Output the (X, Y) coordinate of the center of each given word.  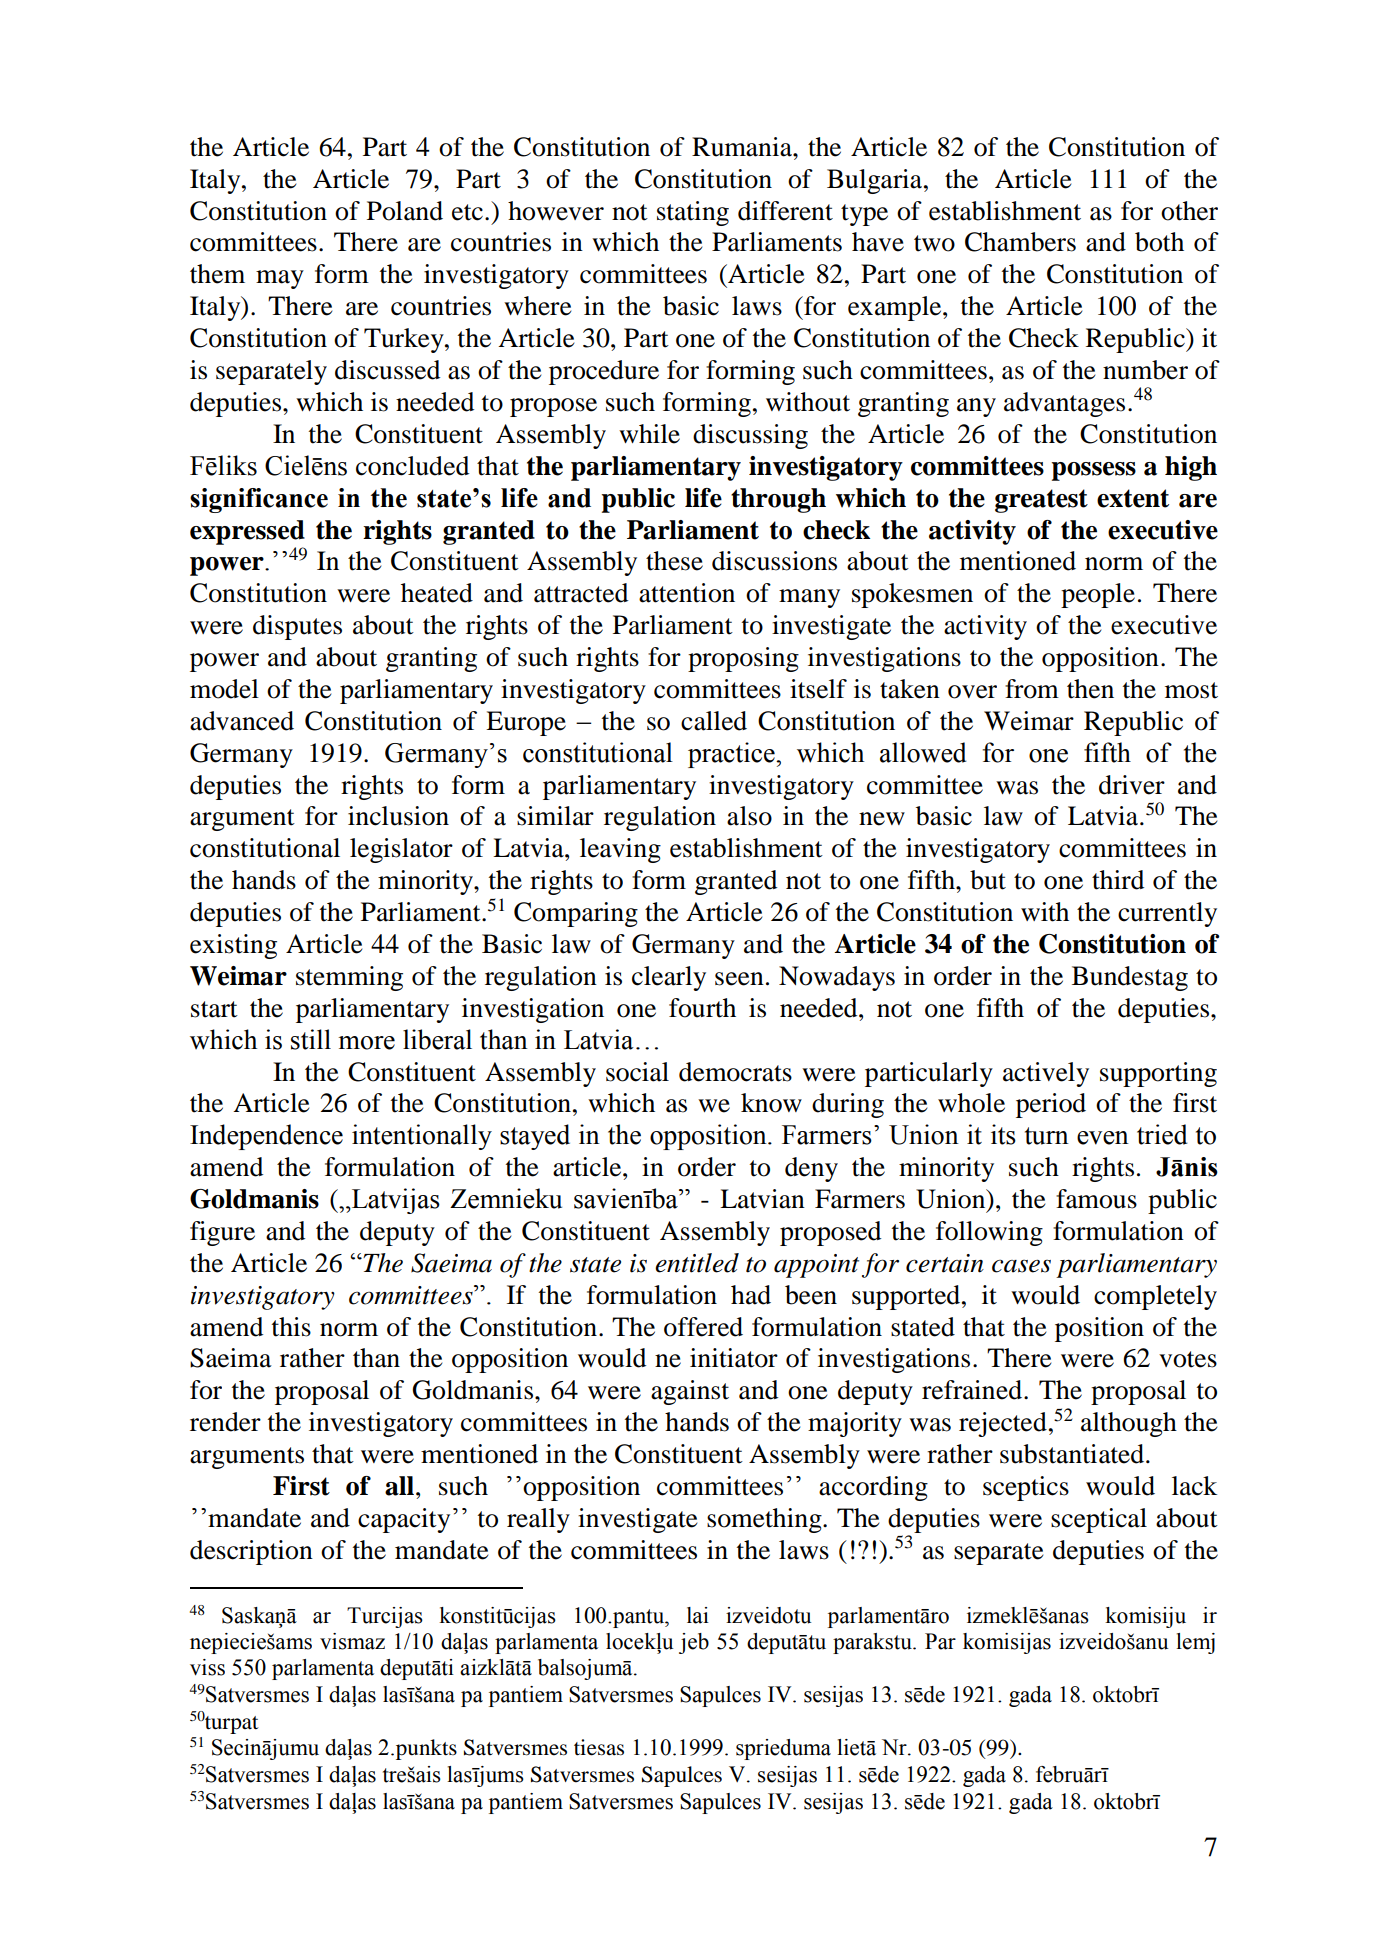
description (251, 1552)
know (771, 1103)
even (1103, 1138)
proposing (743, 659)
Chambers (1020, 242)
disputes (297, 627)
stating (693, 213)
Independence (266, 1137)
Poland (405, 211)
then (1090, 689)
